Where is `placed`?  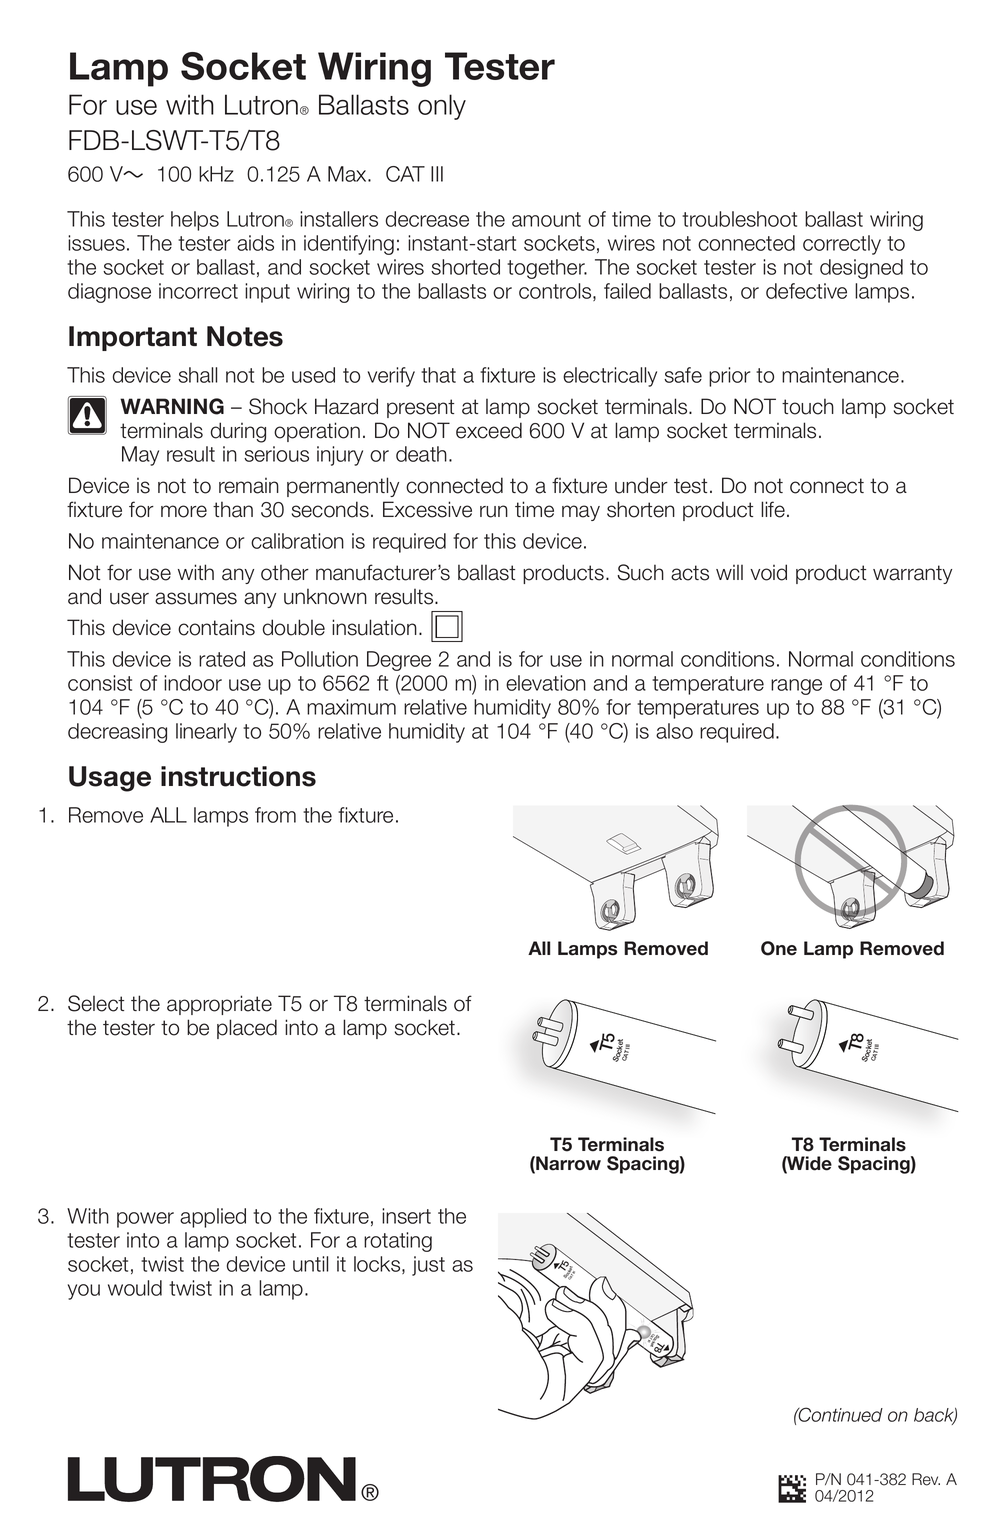 placed is located at coordinates (247, 1029).
